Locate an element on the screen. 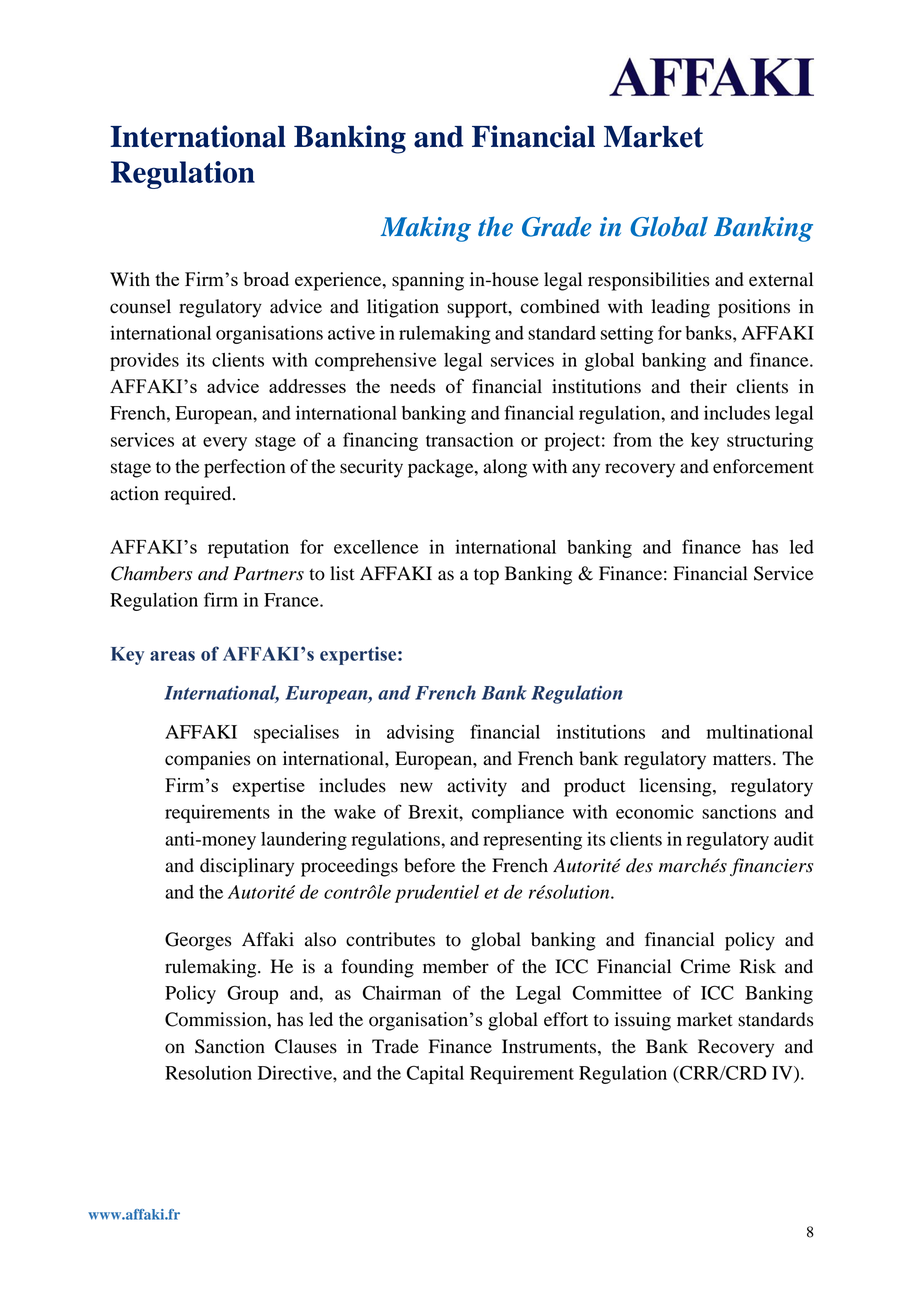  Clauses is located at coordinates (306, 1046).
